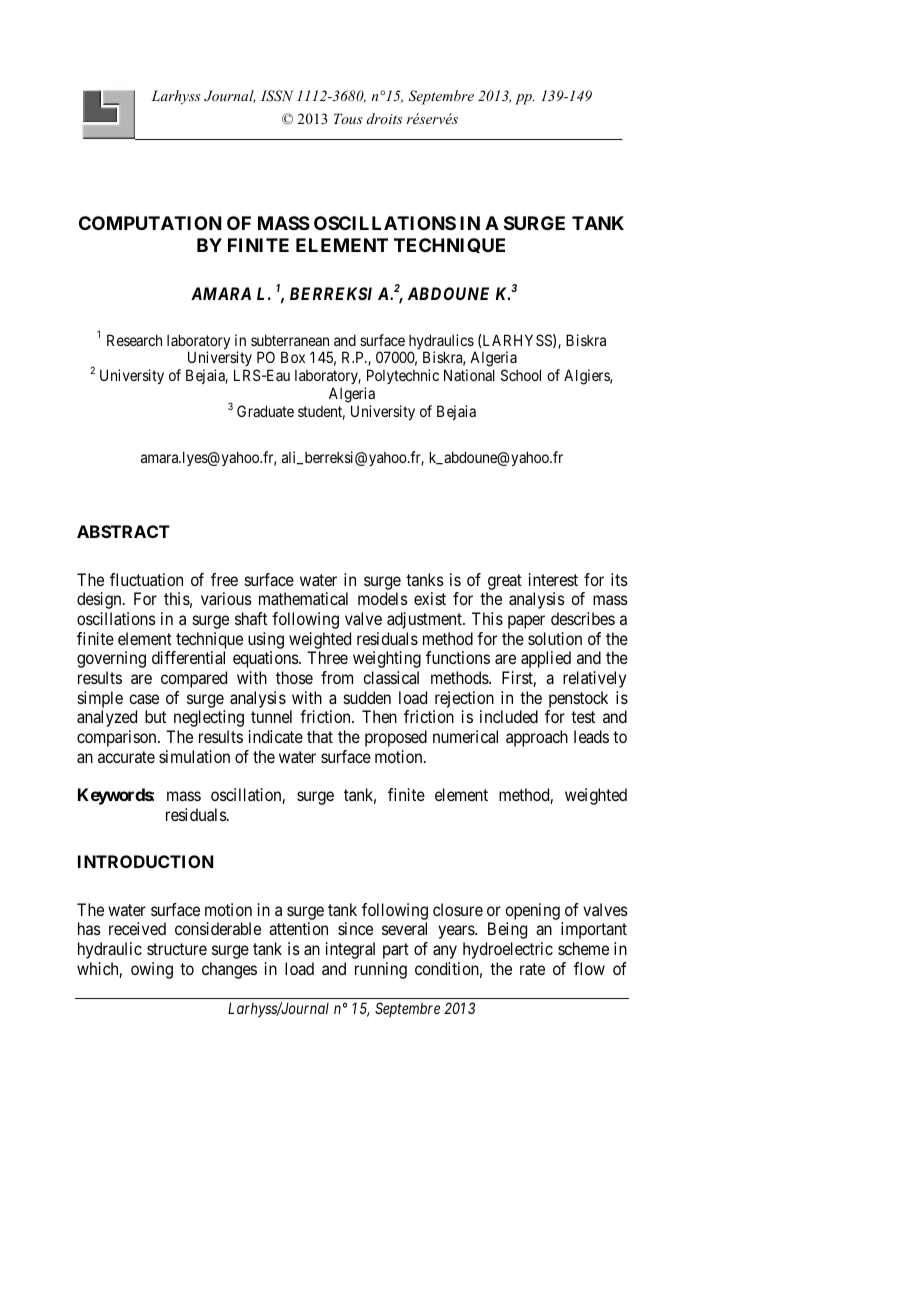 The height and width of the image is (1308, 924). What do you see at coordinates (137, 928) in the image?
I see `received` at bounding box center [137, 928].
